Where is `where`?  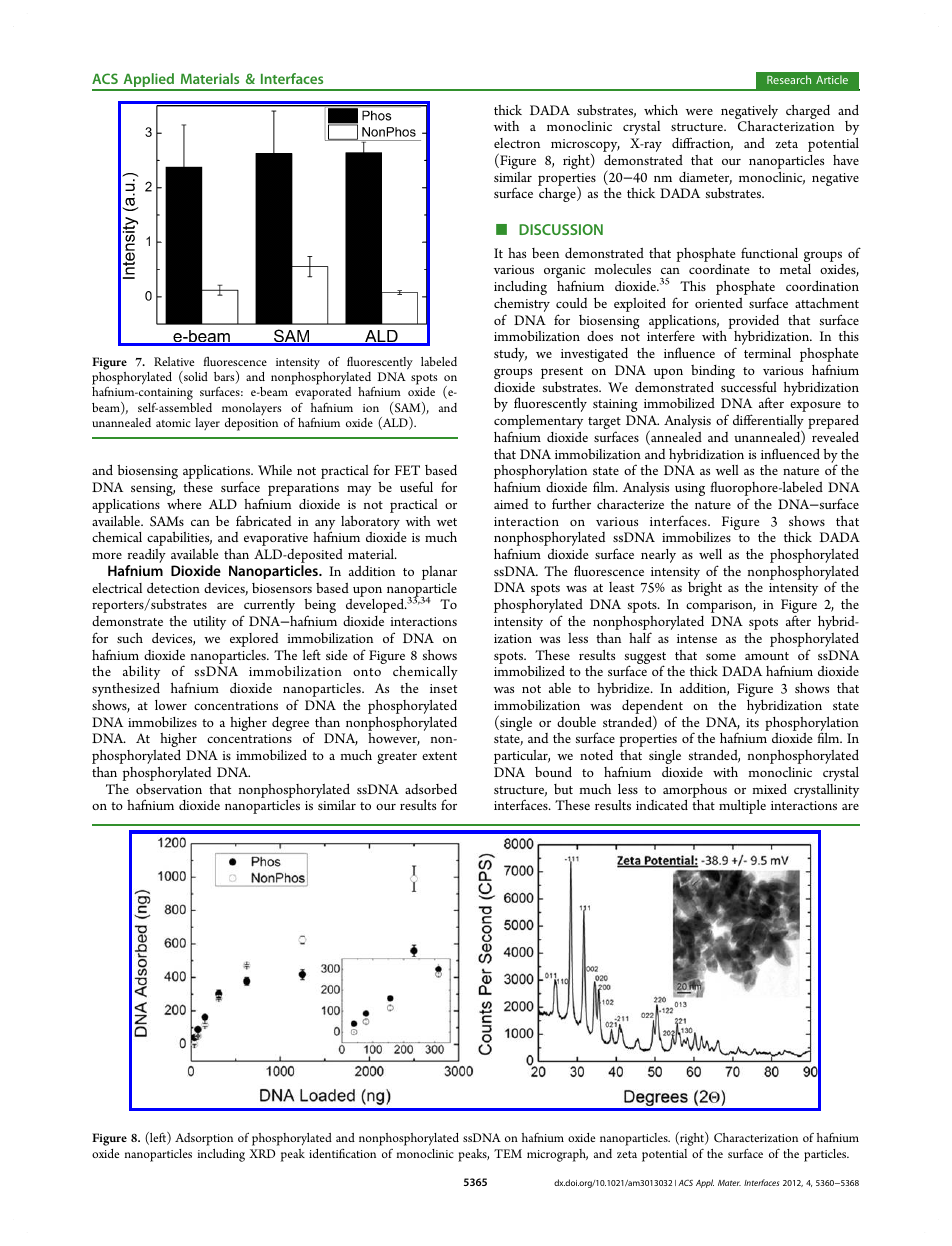 where is located at coordinates (184, 504).
